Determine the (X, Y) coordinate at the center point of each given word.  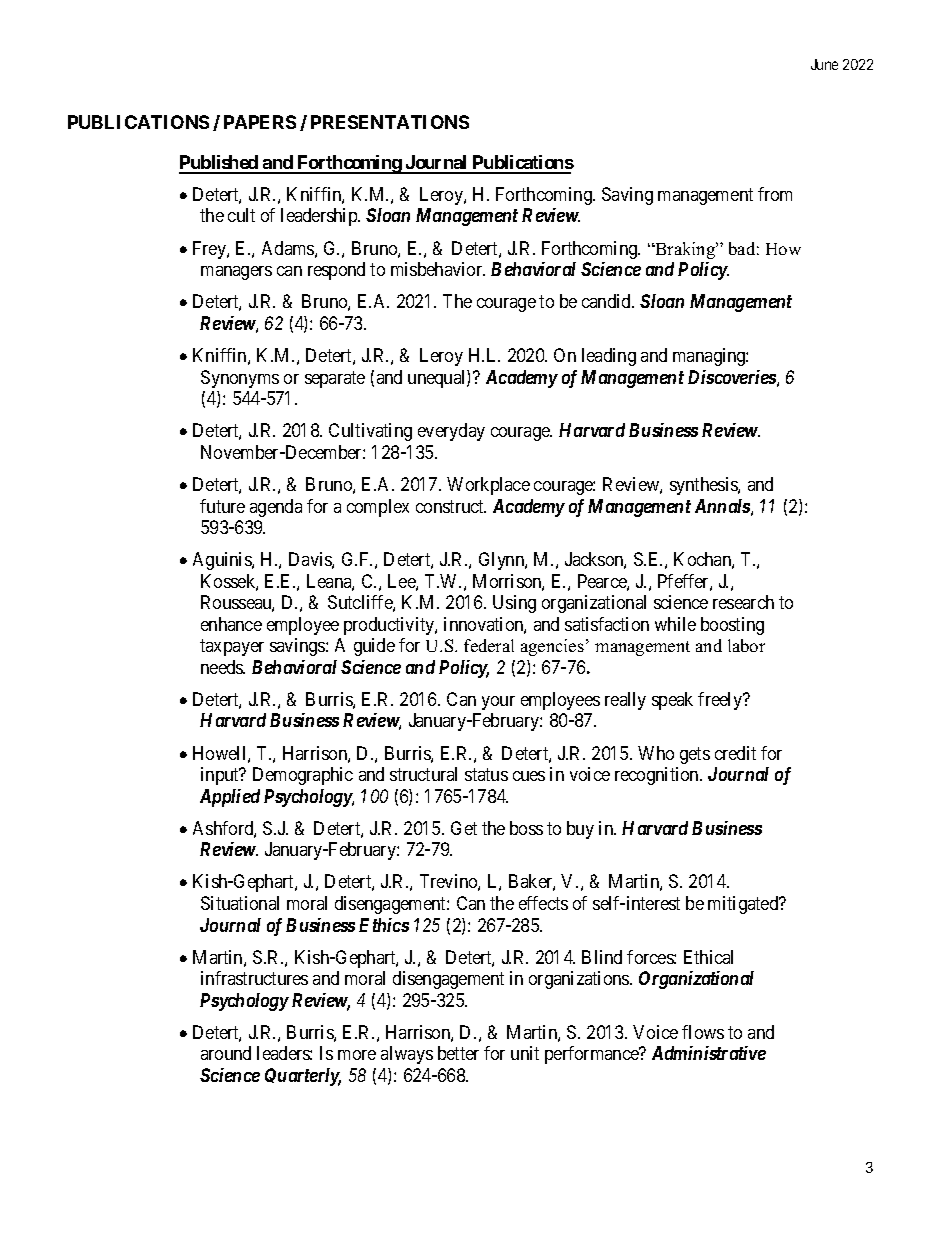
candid (607, 301)
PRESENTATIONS (390, 122)
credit (735, 753)
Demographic (303, 776)
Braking (685, 250)
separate (335, 379)
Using (514, 604)
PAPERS (260, 122)
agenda (276, 508)
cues (529, 776)
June (824, 64)
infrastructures (254, 978)
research (743, 602)
